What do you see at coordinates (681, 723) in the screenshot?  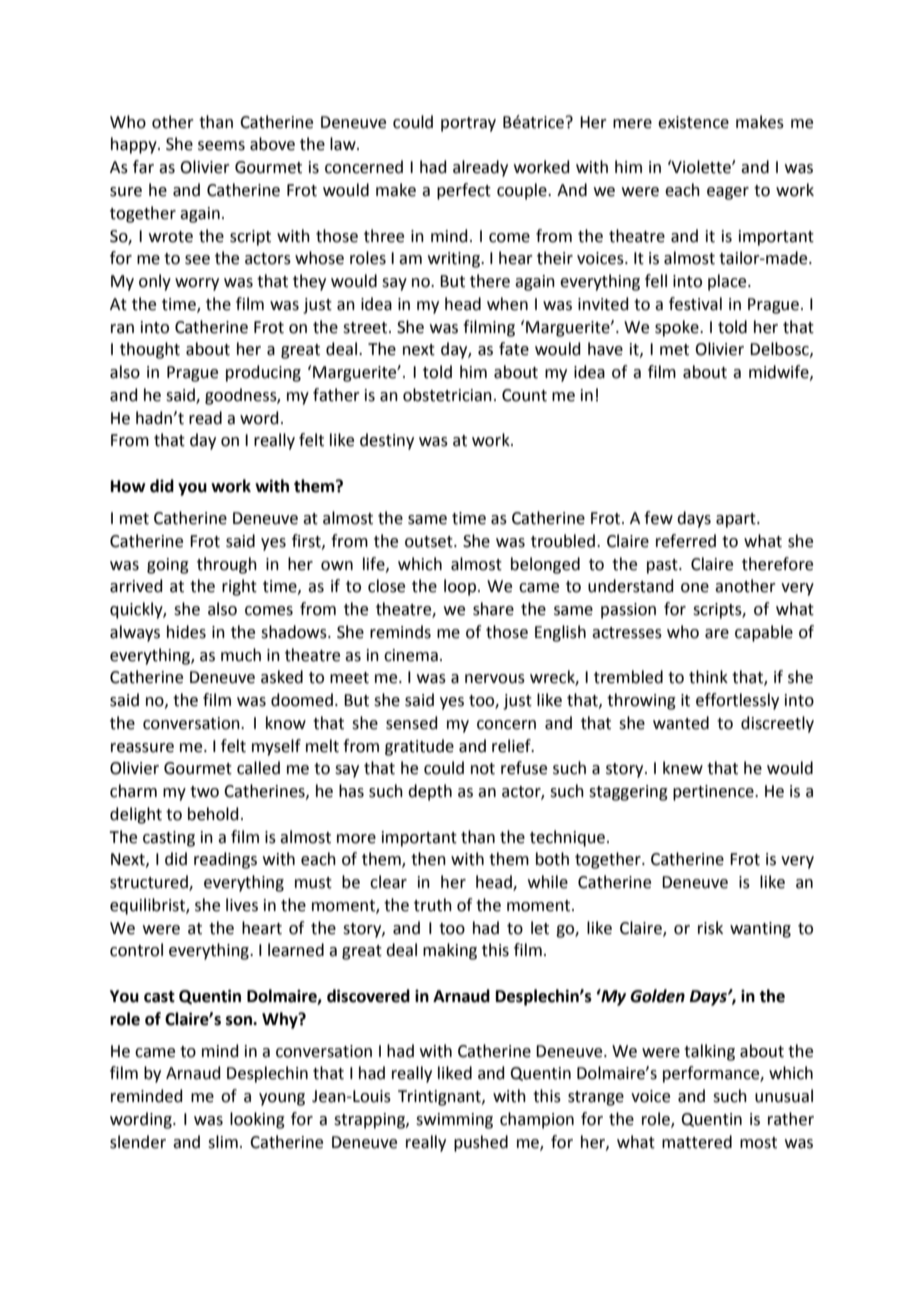 I see `wanted` at bounding box center [681, 723].
